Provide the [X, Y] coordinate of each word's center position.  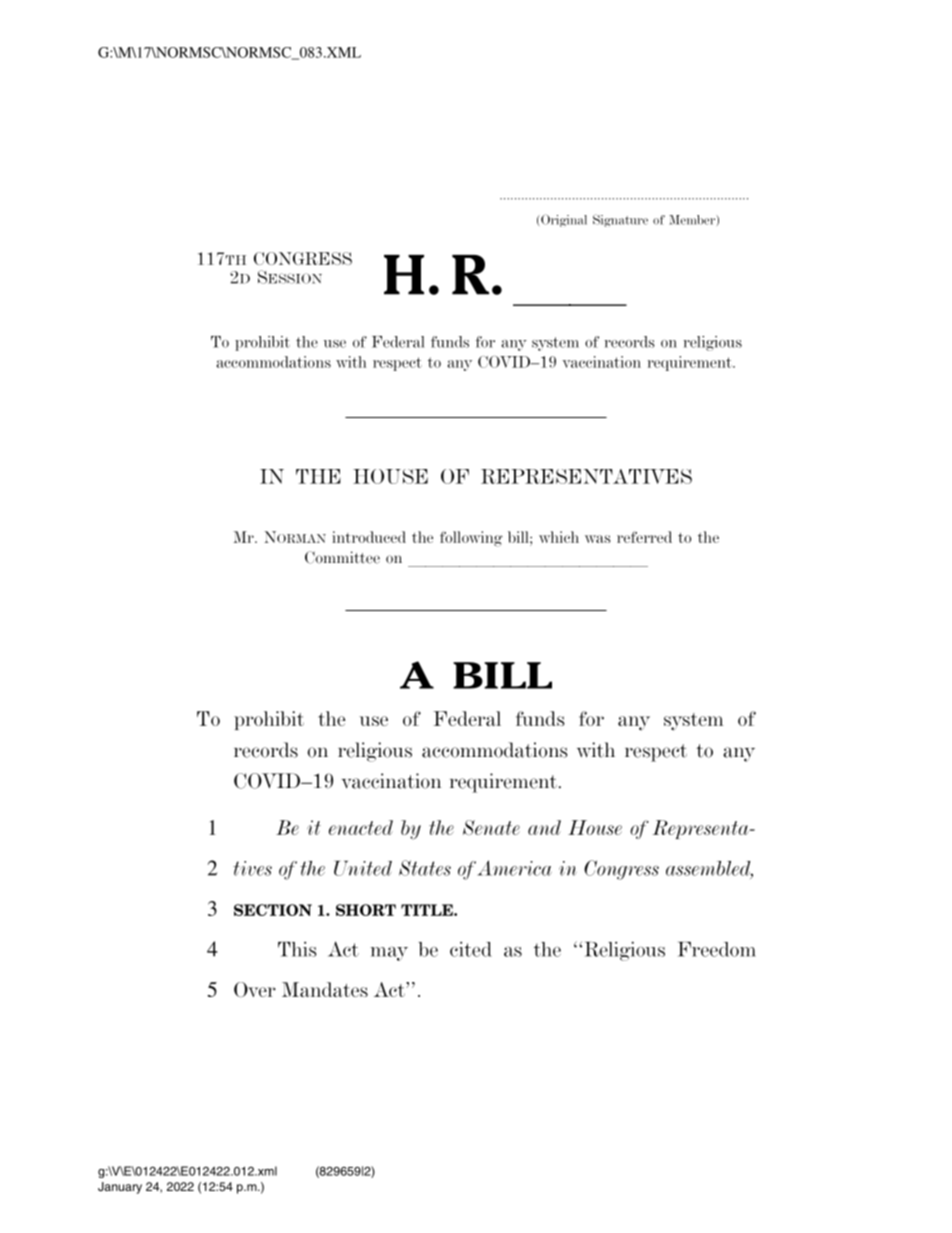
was [598, 539]
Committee [342, 557]
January [120, 1188]
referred [644, 537]
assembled [709, 869]
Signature [620, 220]
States [425, 868]
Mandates [325, 989]
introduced [369, 537]
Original [564, 220]
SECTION [273, 910]
